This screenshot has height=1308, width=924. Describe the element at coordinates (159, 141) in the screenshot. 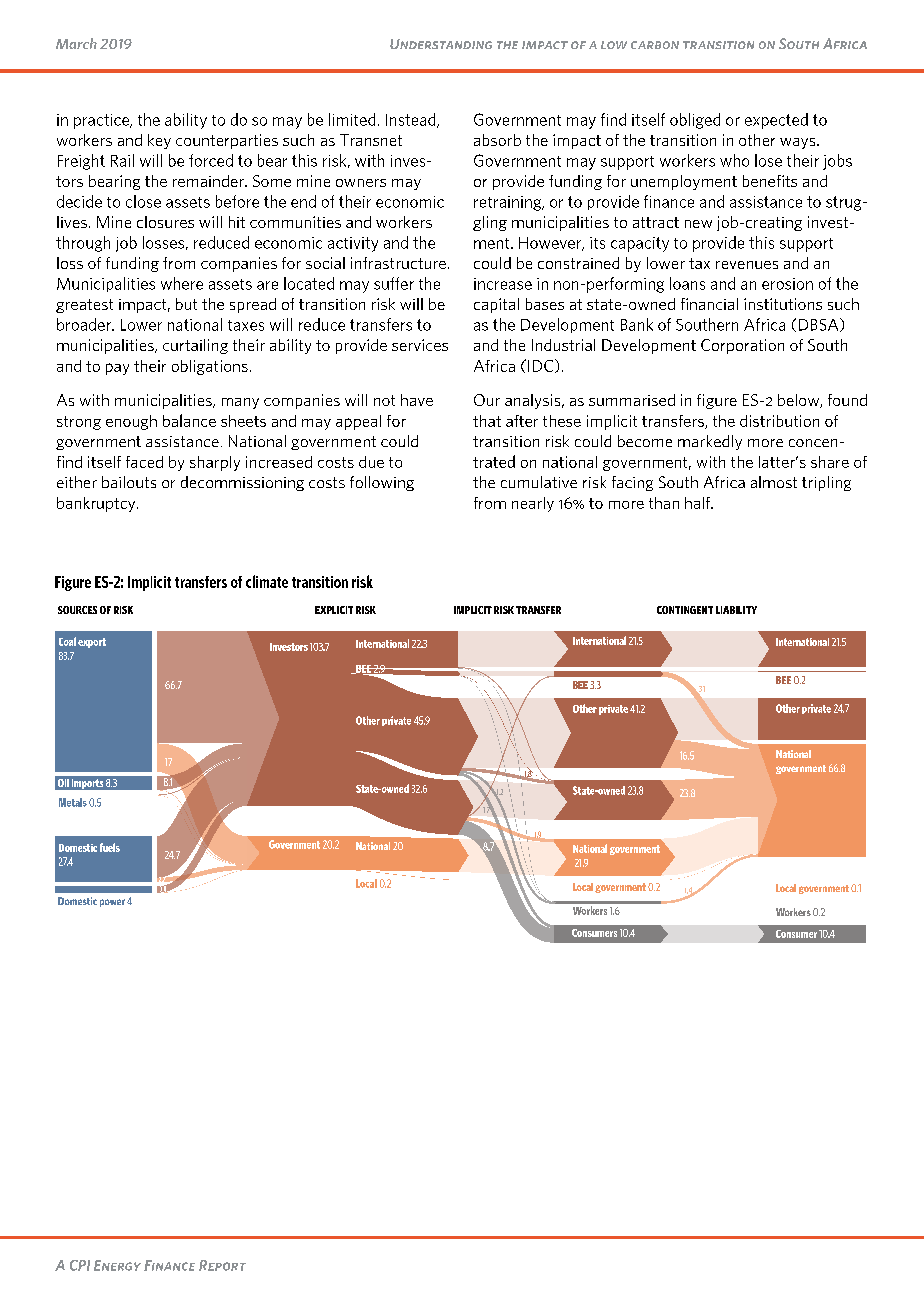

I see `key` at that location.
